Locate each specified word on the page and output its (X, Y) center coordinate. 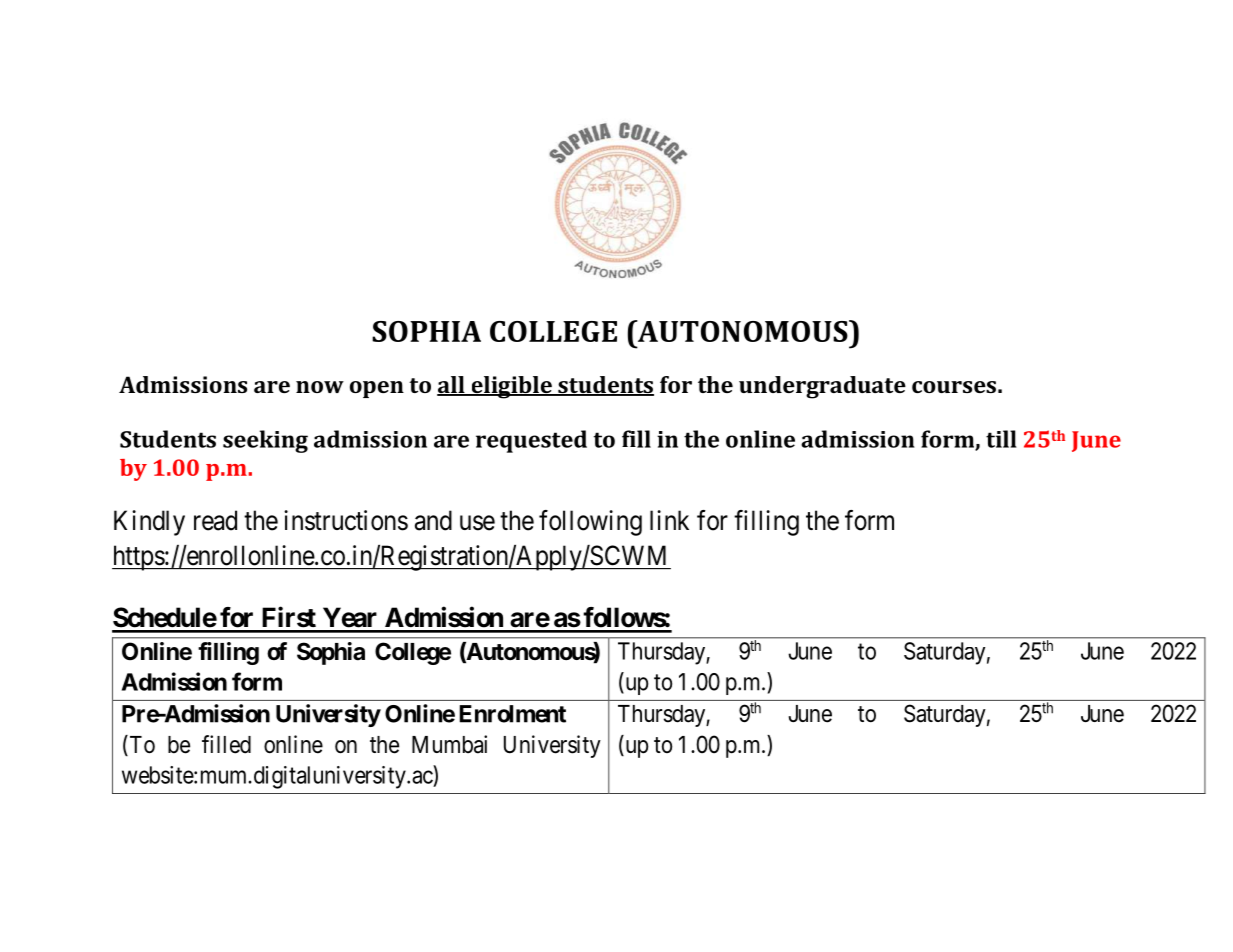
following (590, 523)
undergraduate (822, 387)
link (669, 520)
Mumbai (449, 744)
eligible (511, 387)
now (320, 387)
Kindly (149, 523)
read (215, 520)
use (477, 523)
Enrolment (512, 714)
